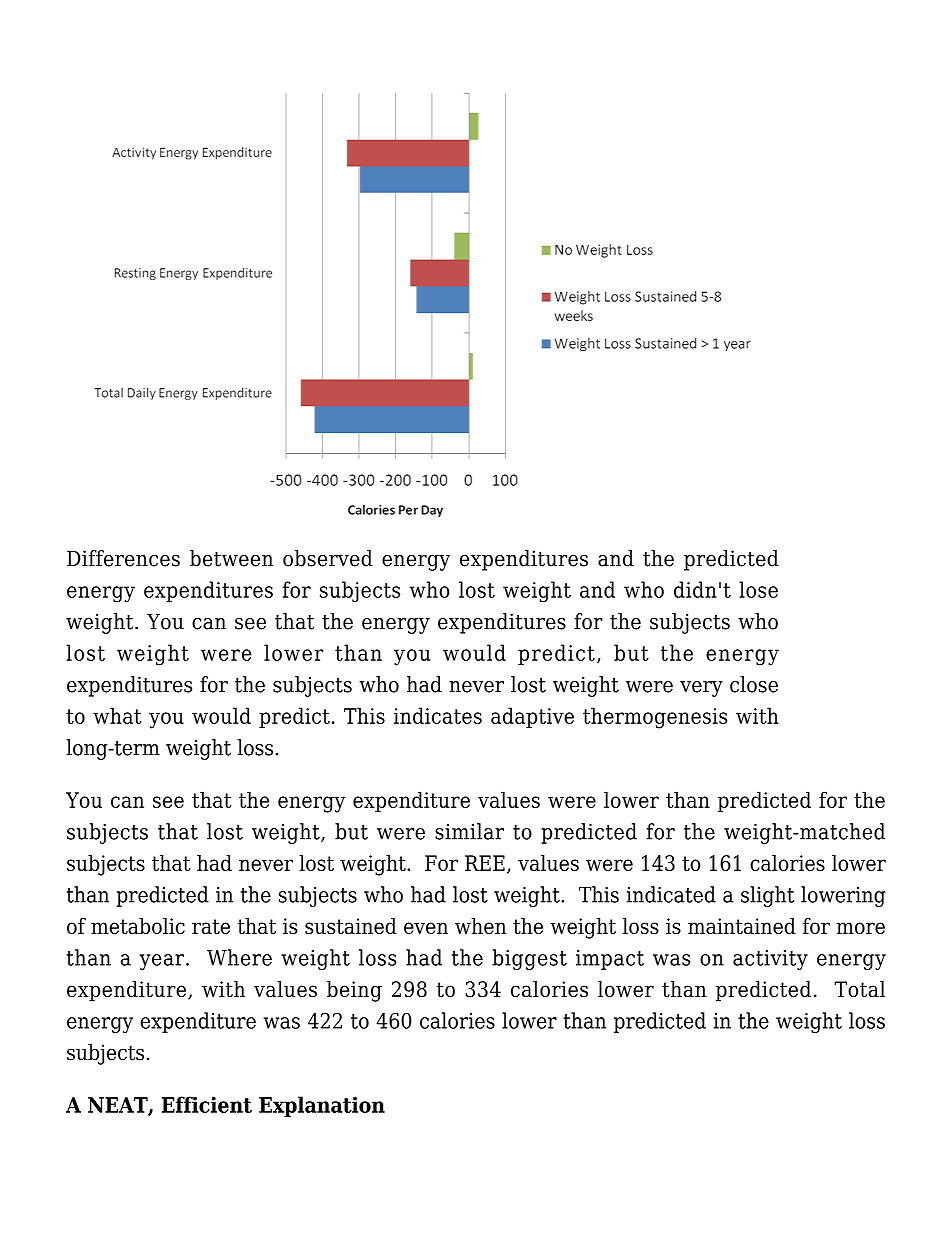 This image has width=952, height=1233. Describe the element at coordinates (207, 1104) in the image. I see `Efficient` at that location.
